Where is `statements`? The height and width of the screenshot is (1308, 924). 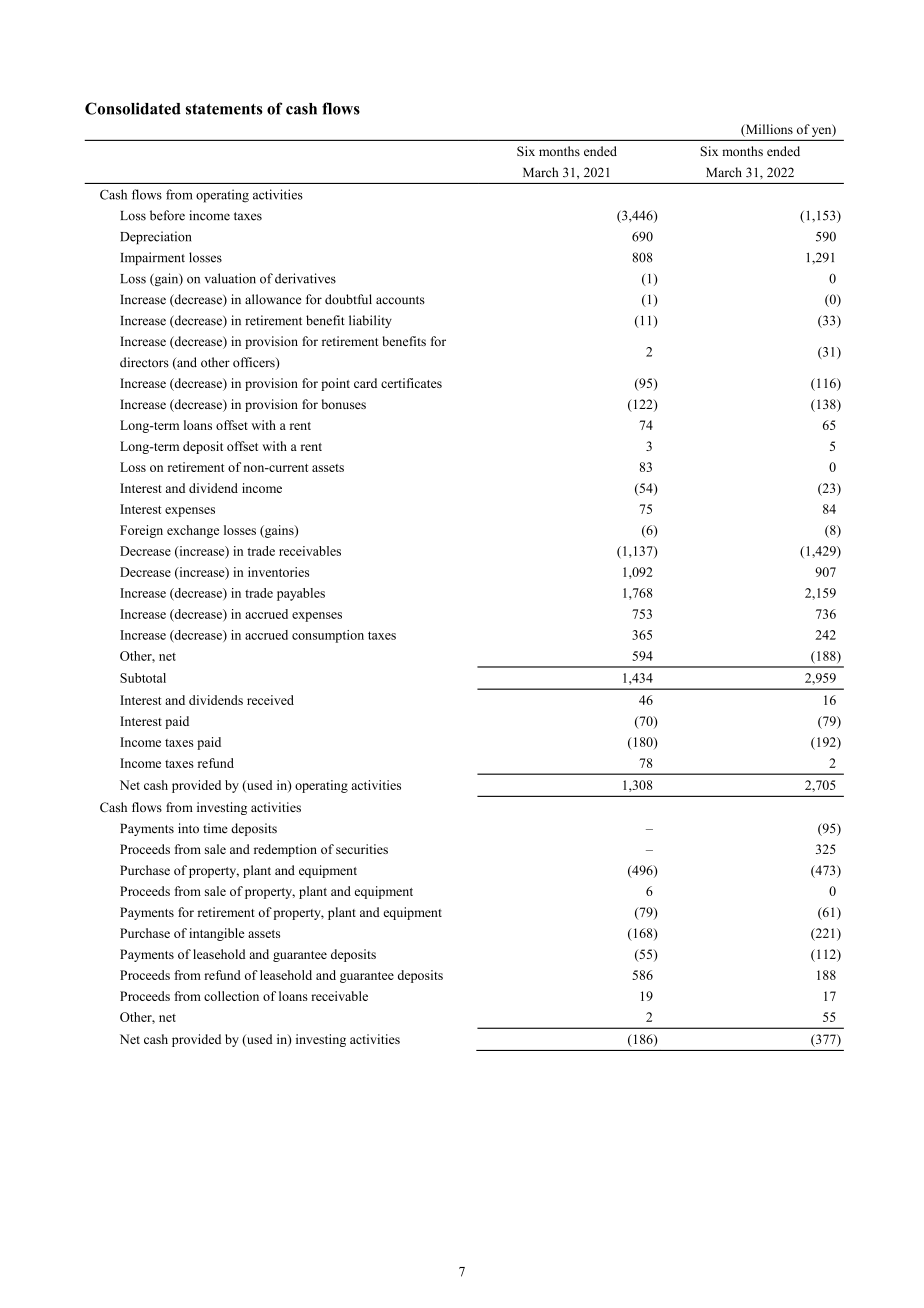
statements is located at coordinates (224, 109).
